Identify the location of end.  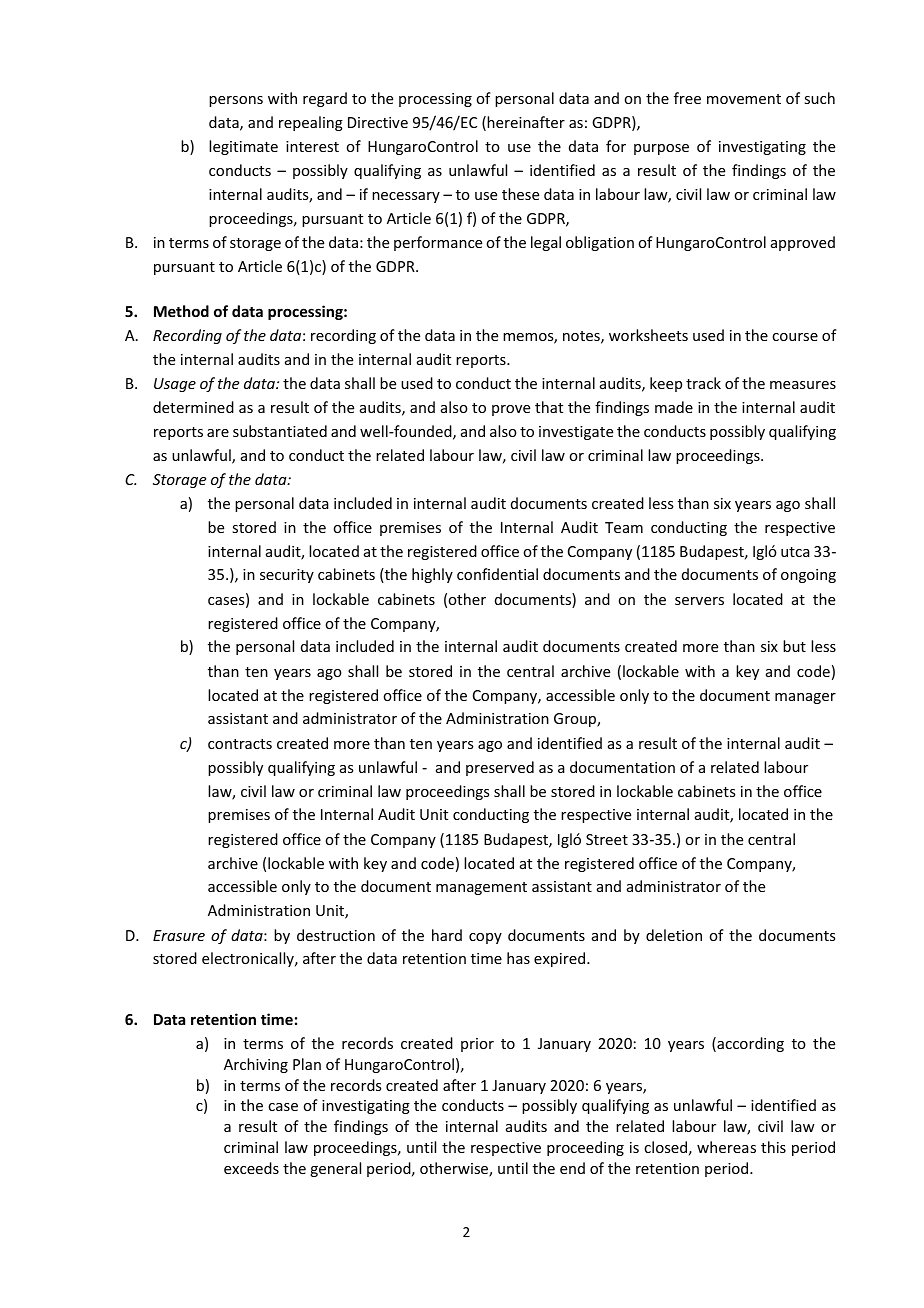
(572, 1168).
